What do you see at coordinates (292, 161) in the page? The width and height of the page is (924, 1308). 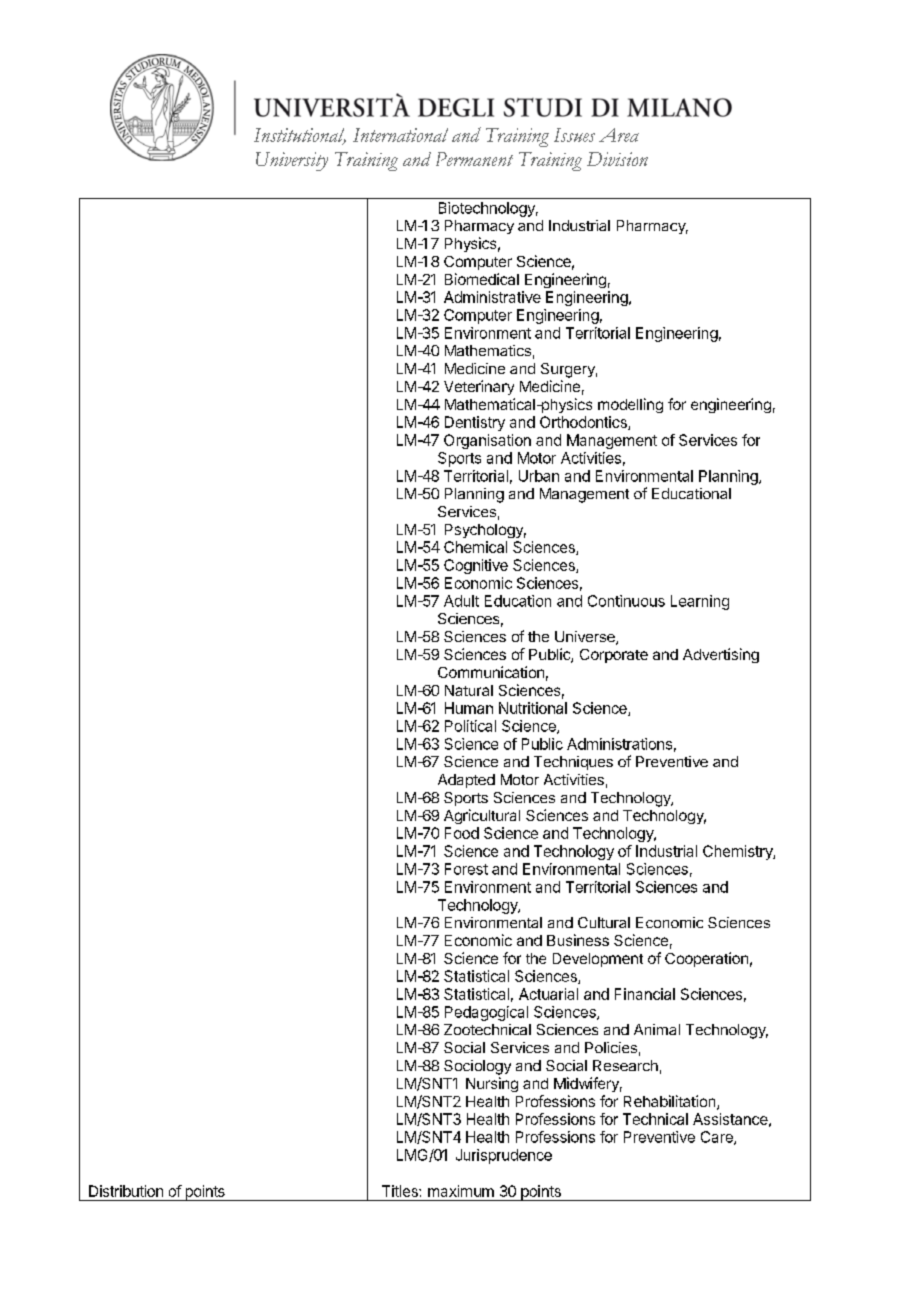 I see `University` at bounding box center [292, 161].
